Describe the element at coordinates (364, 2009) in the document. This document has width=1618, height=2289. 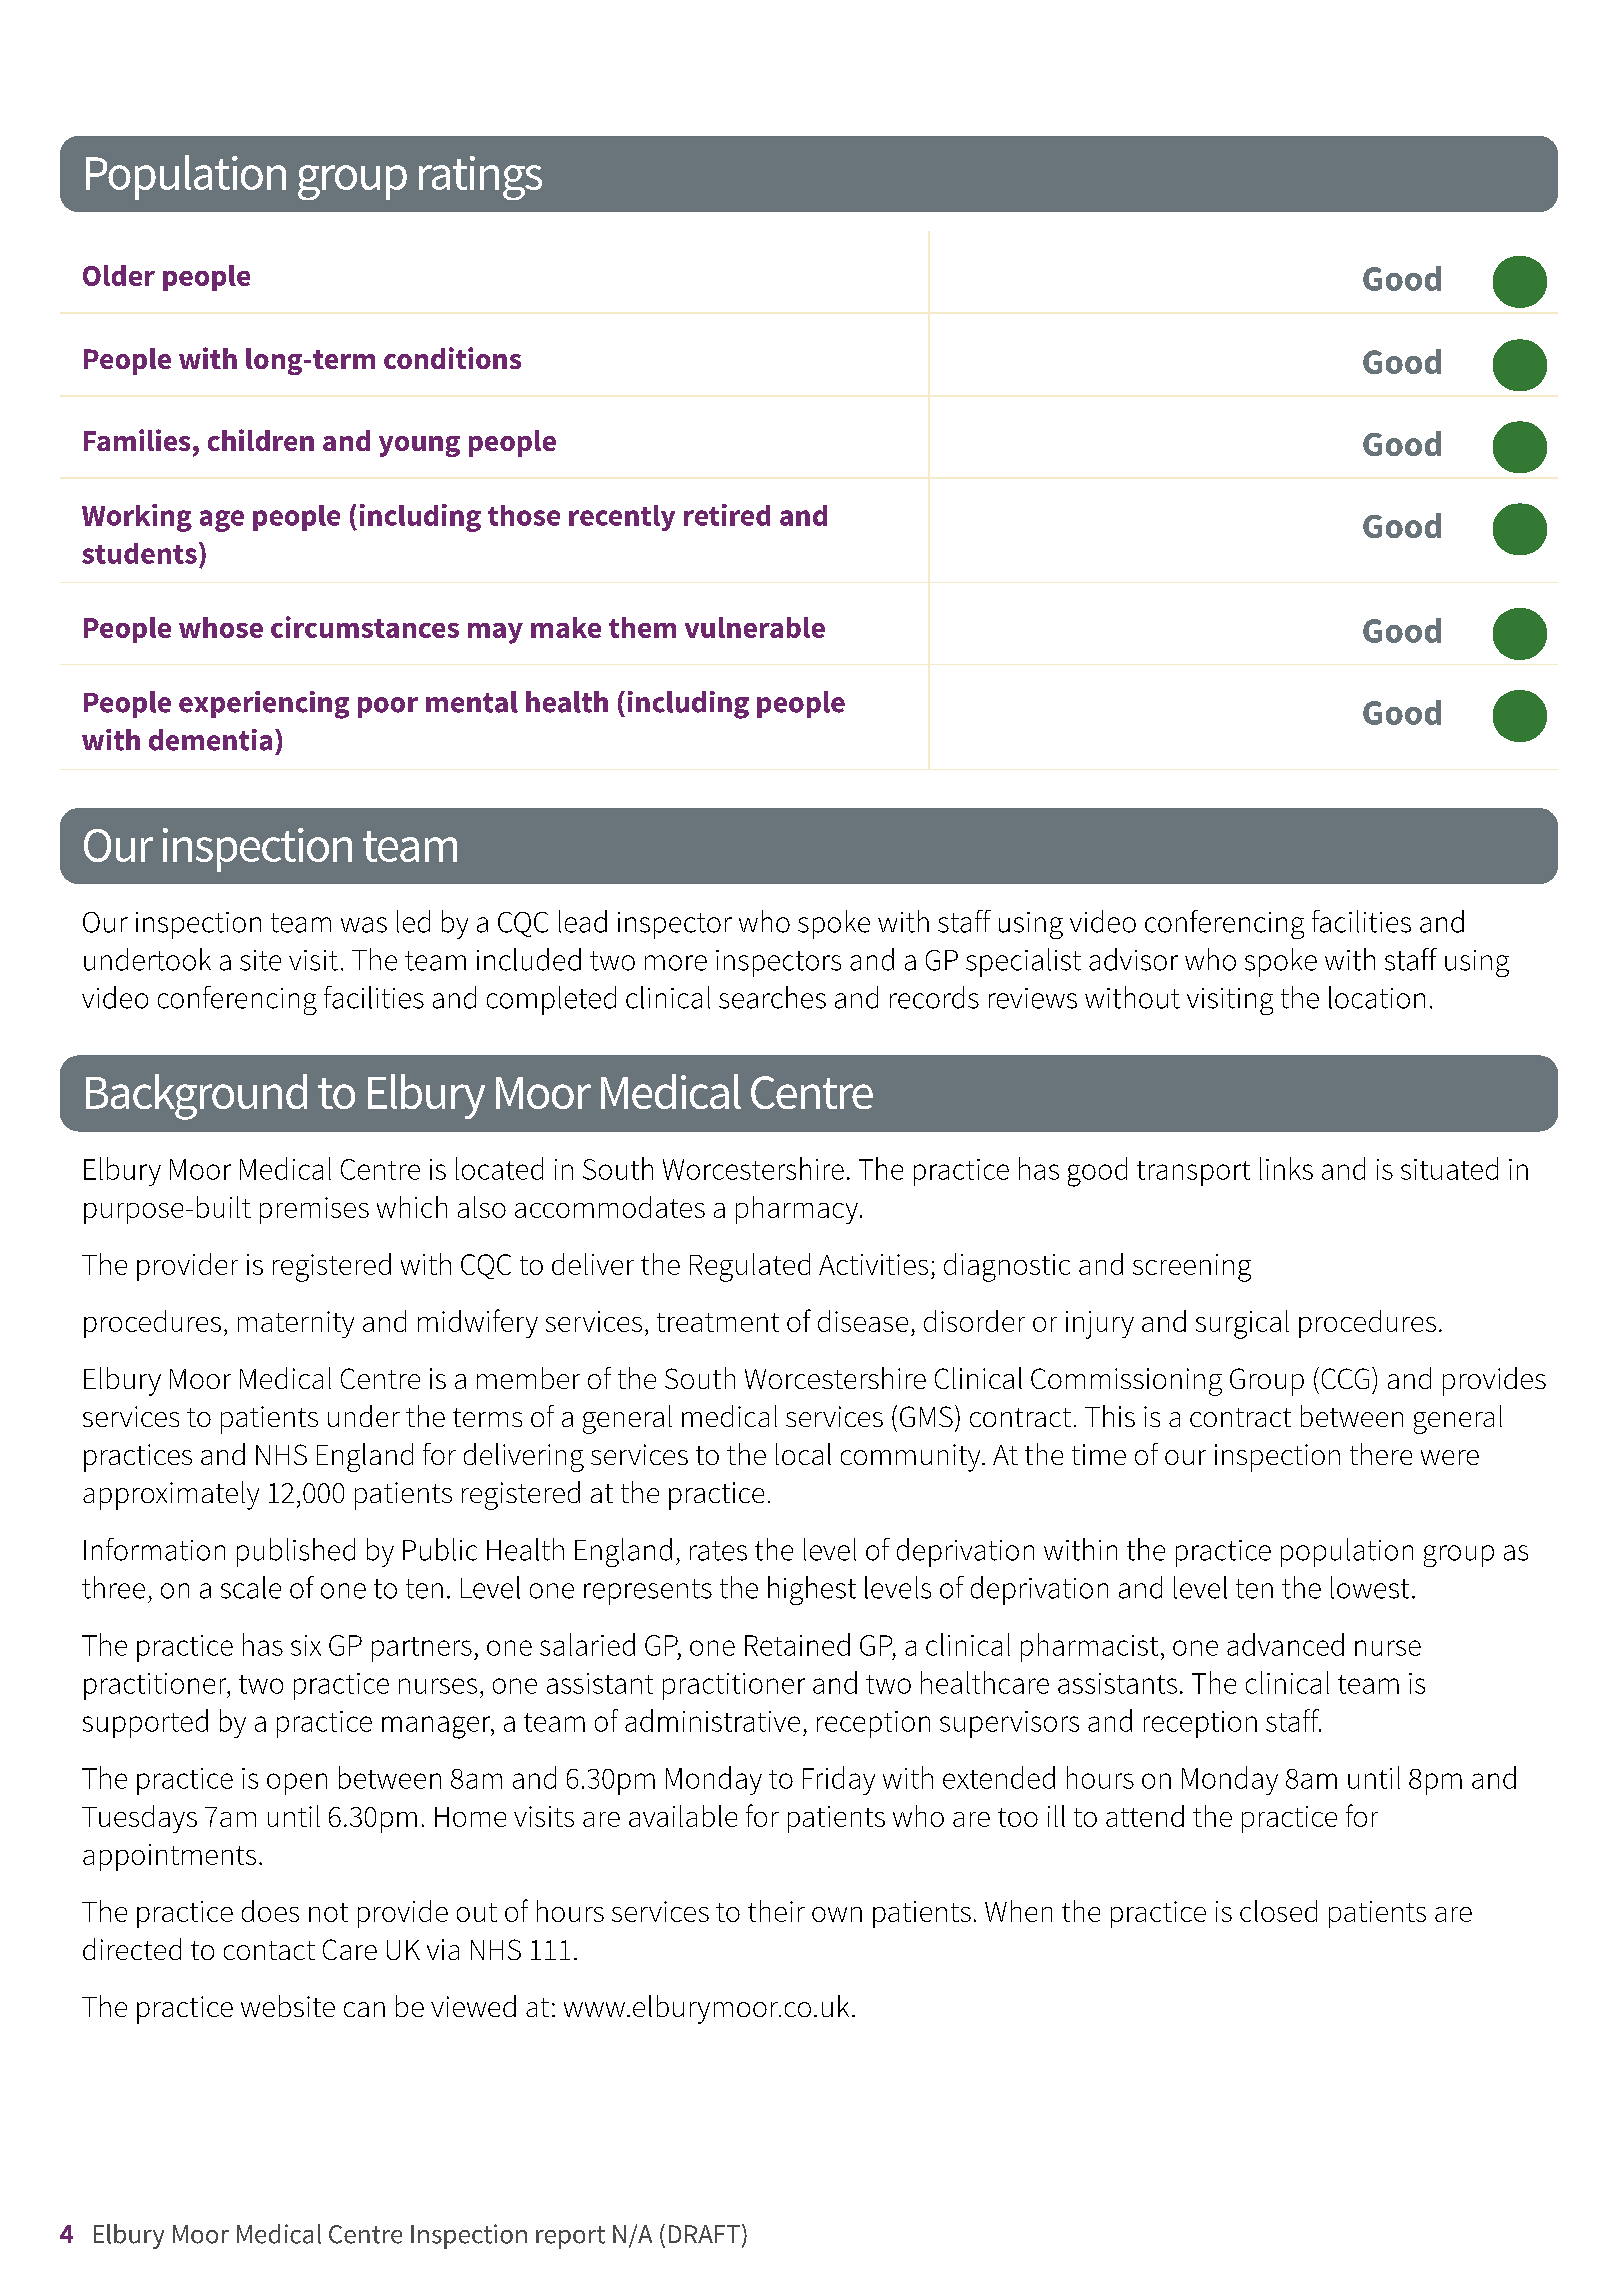
I see `can` at that location.
